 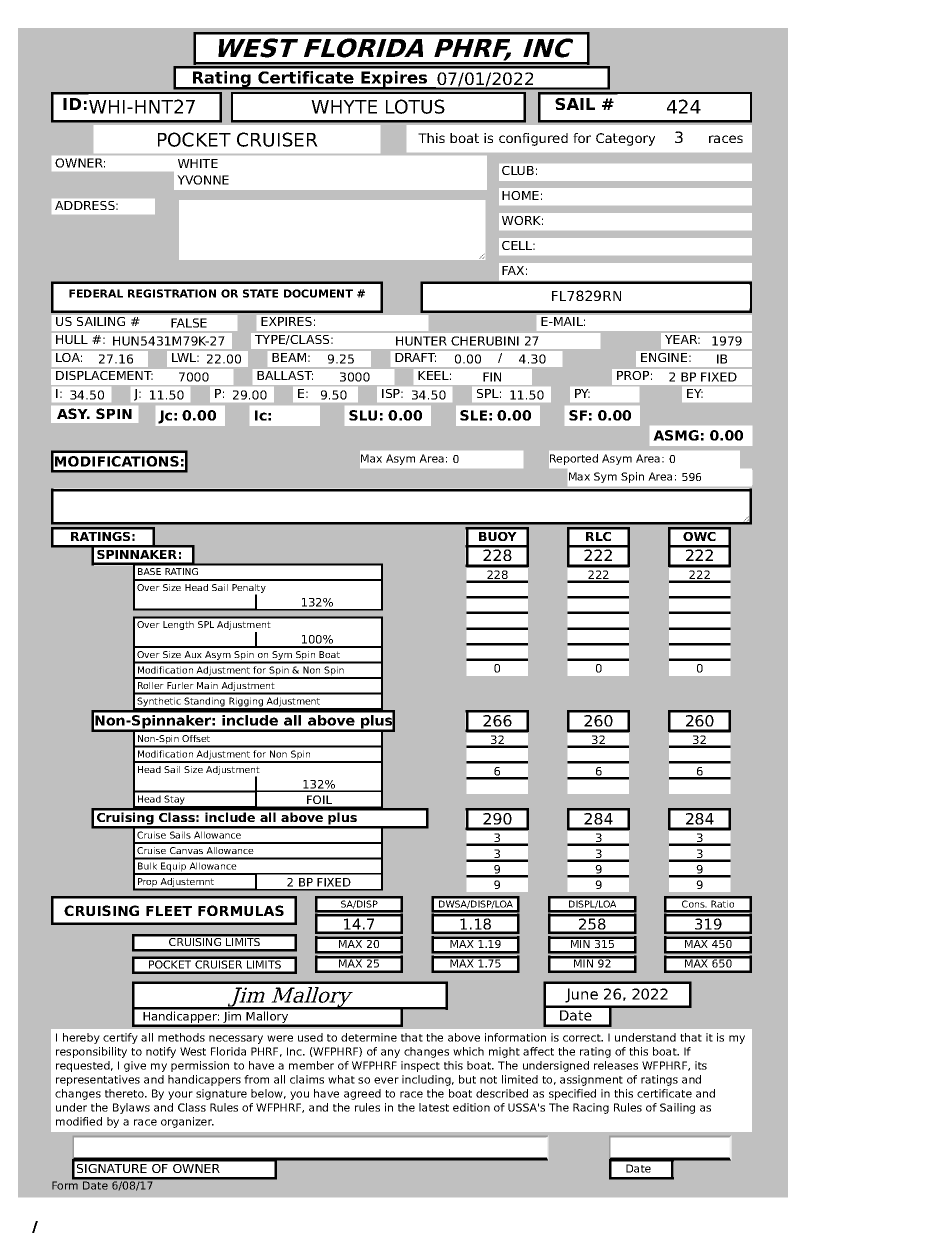 What do you see at coordinates (533, 139) in the screenshot?
I see `configured` at bounding box center [533, 139].
